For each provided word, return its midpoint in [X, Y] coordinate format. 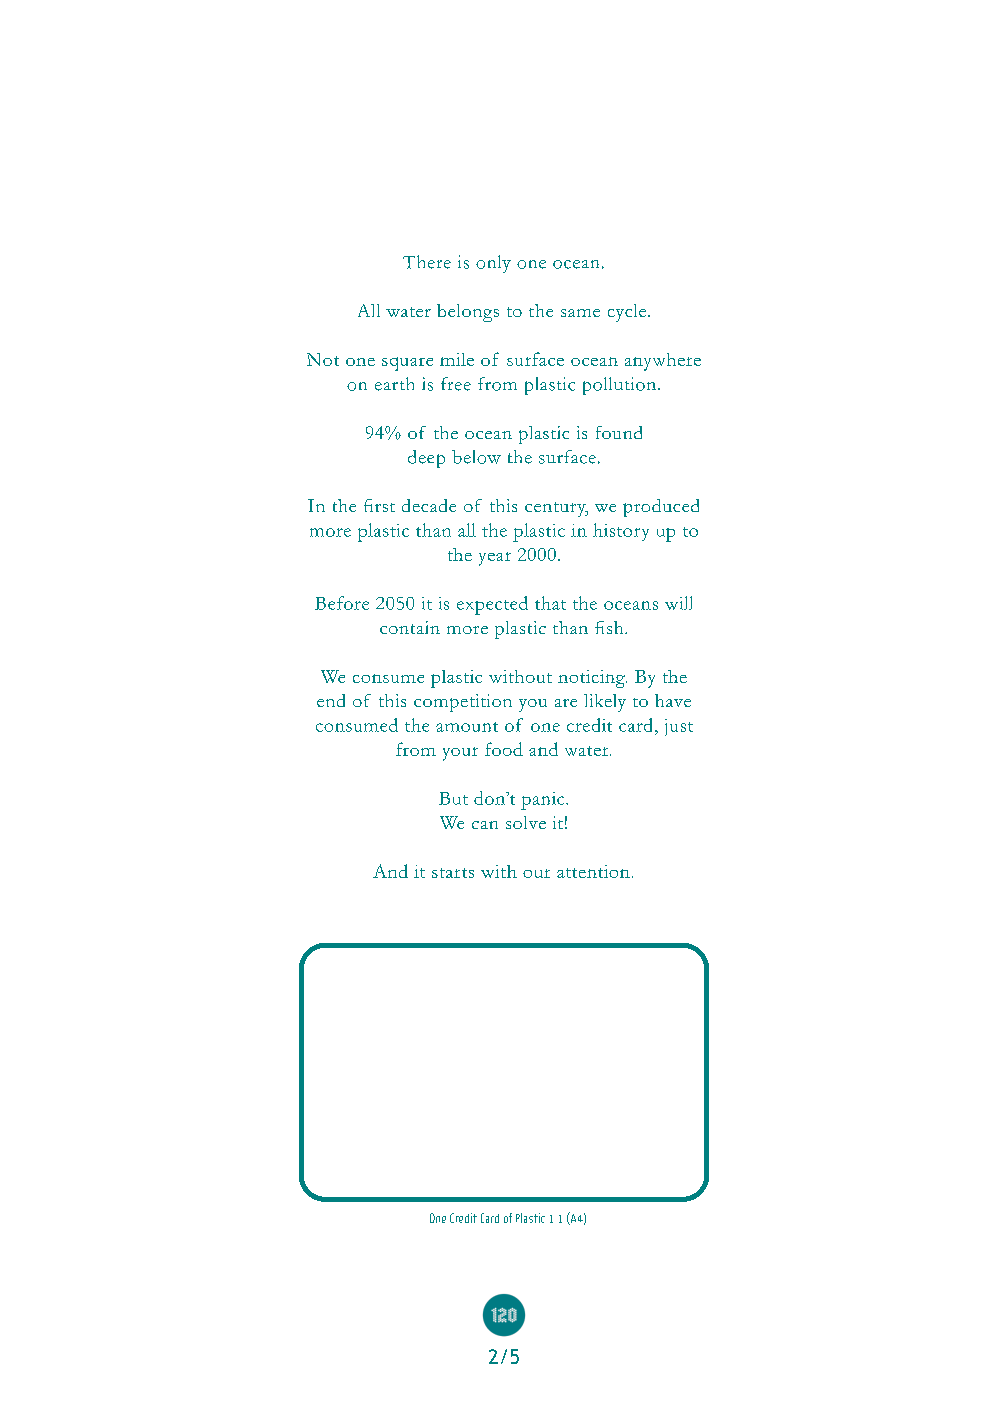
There [427, 262]
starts [453, 873]
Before [342, 603]
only [493, 264]
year [495, 559]
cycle [628, 313]
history [621, 532]
